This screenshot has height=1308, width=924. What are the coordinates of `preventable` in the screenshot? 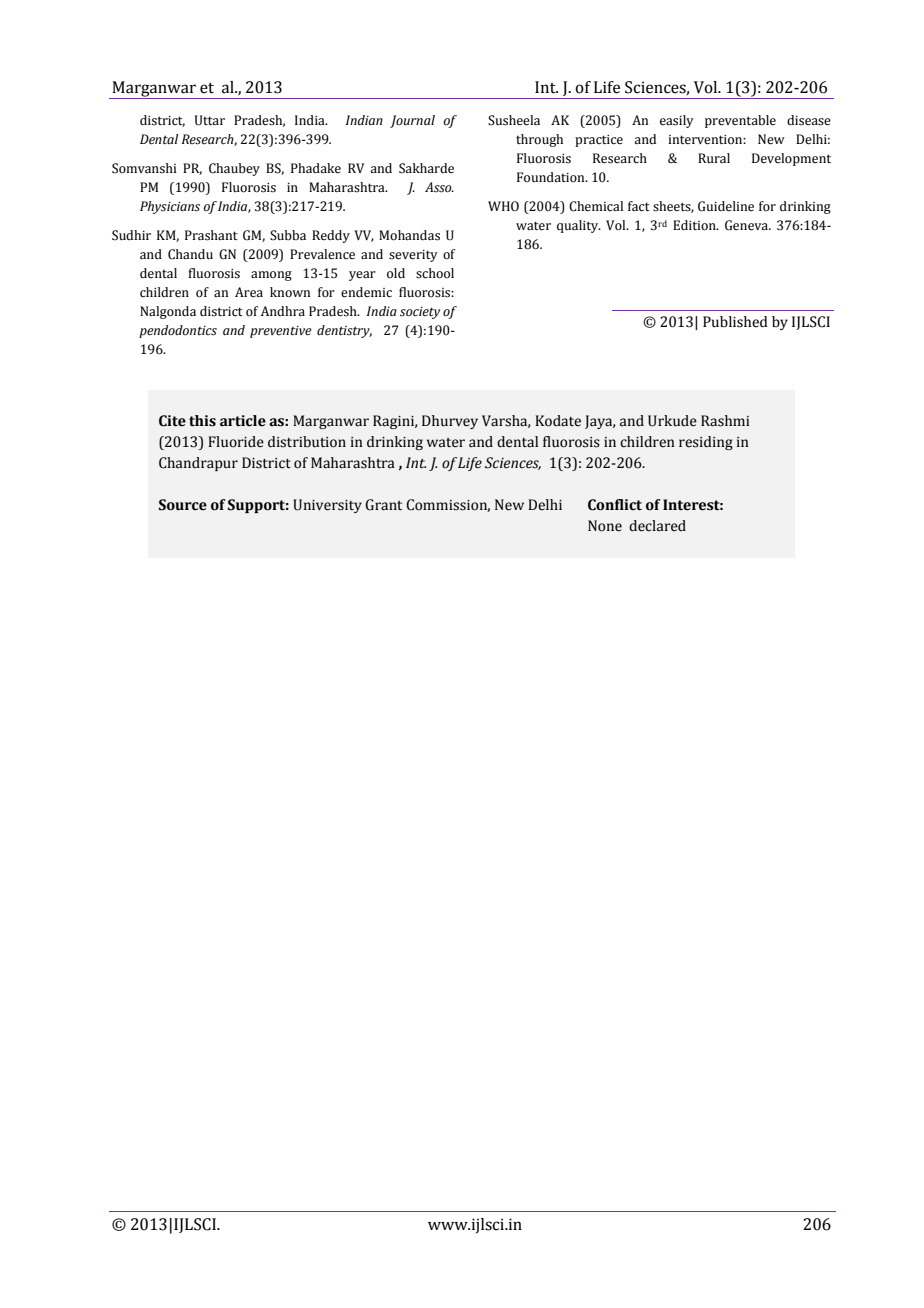 It's located at (740, 121).
